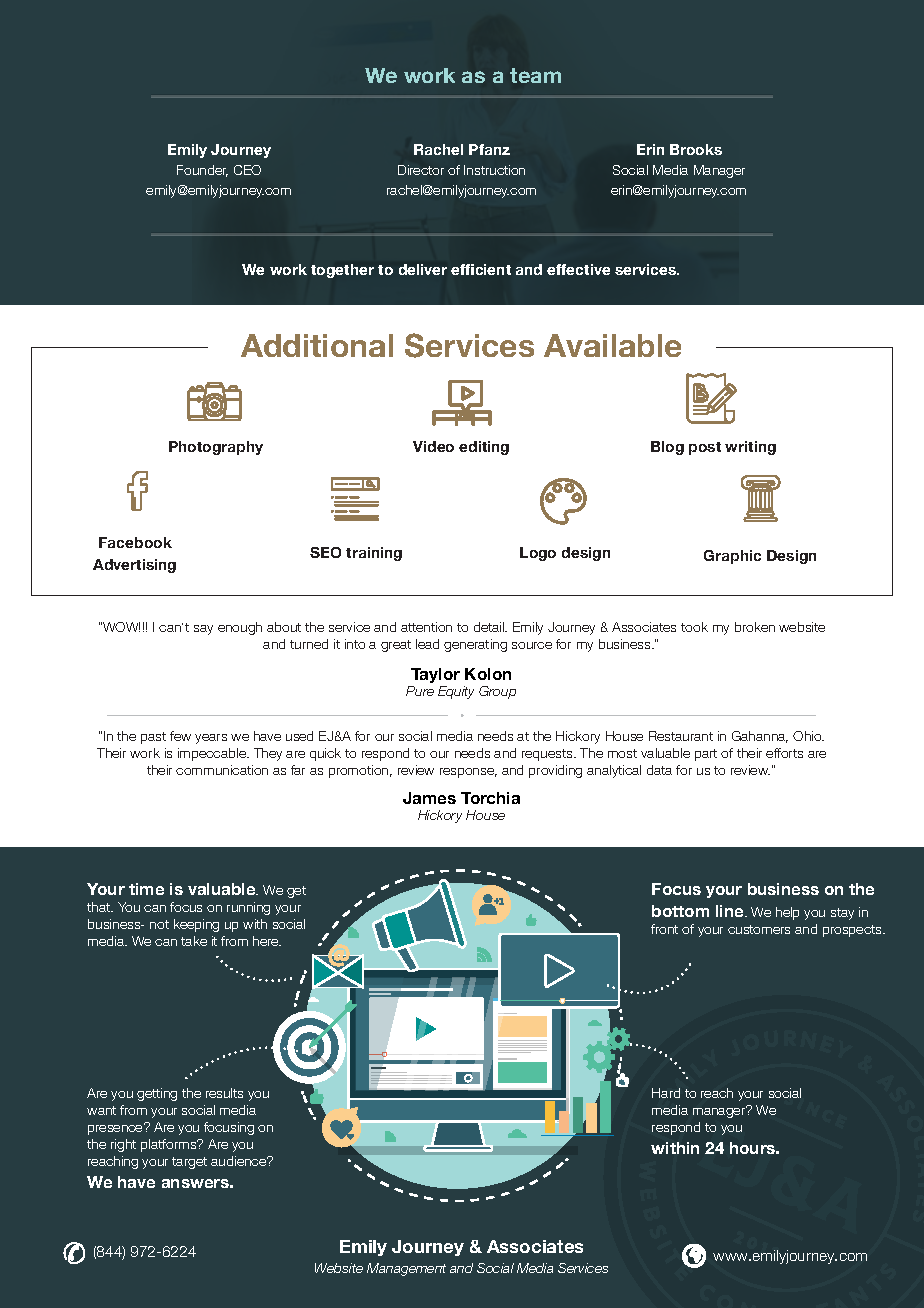 The height and width of the document is (1308, 924). What do you see at coordinates (216, 448) in the document?
I see `Photography` at bounding box center [216, 448].
